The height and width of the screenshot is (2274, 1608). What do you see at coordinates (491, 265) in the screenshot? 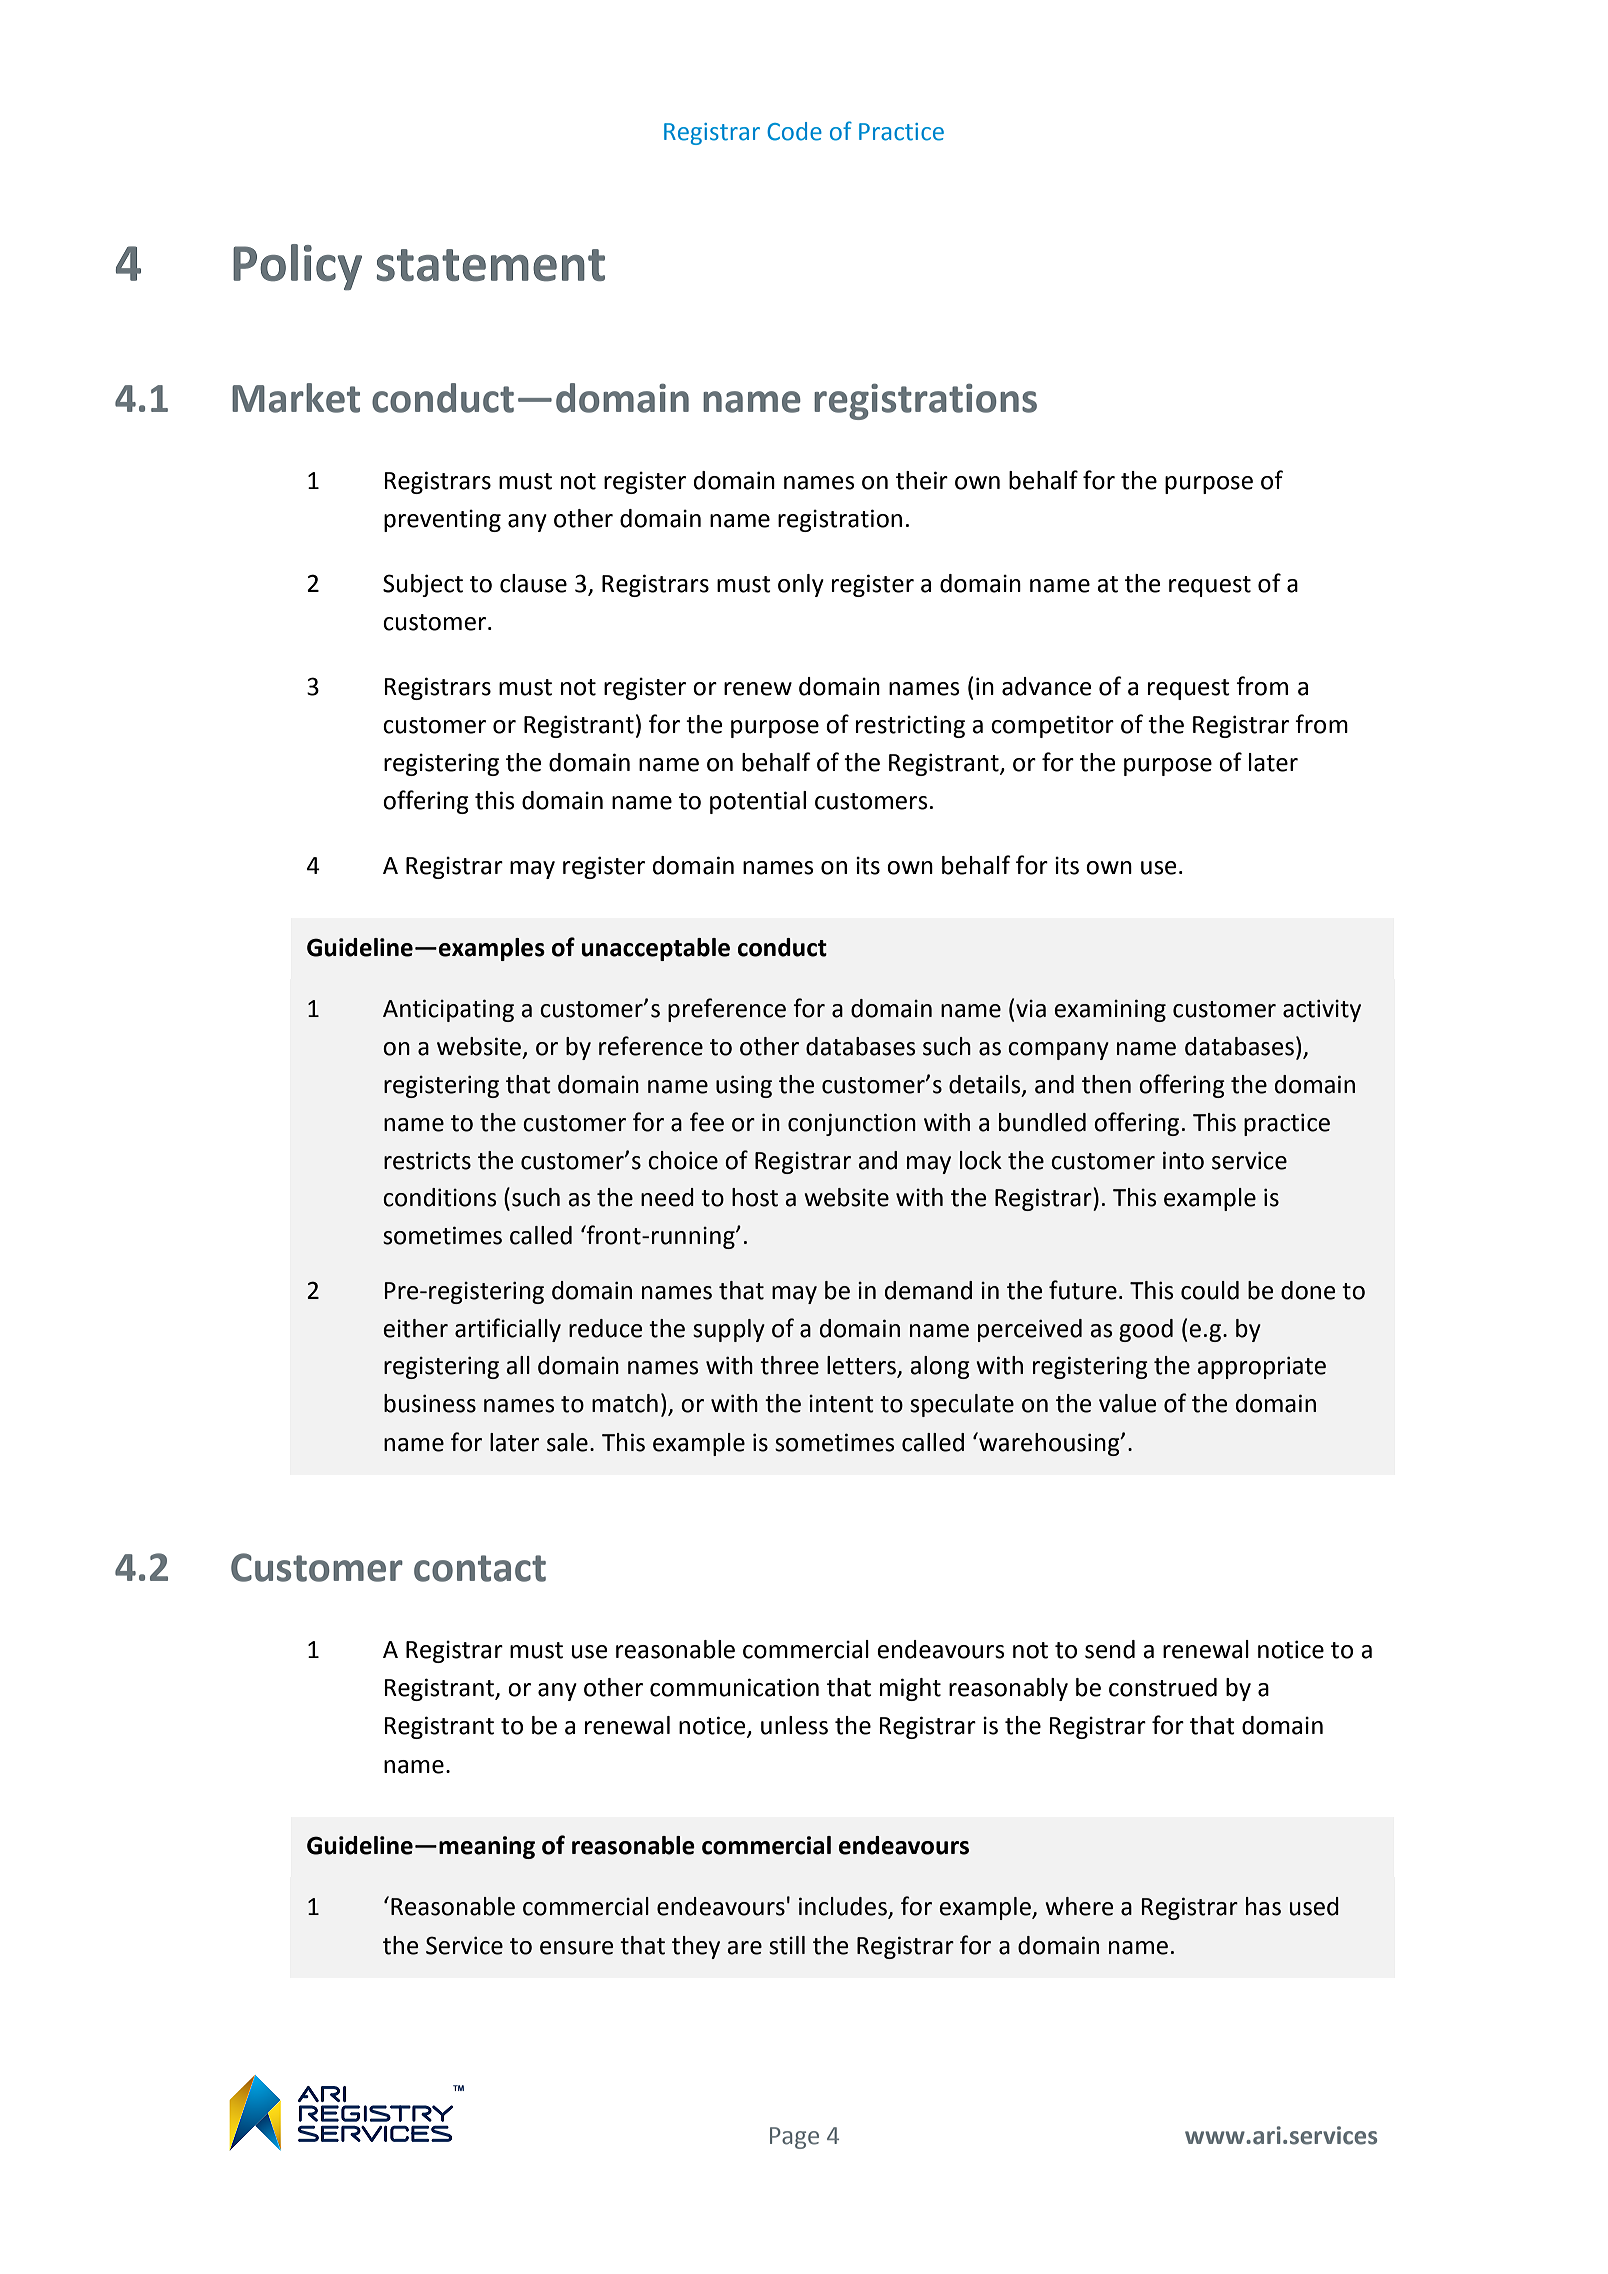
I see `statement` at bounding box center [491, 265].
